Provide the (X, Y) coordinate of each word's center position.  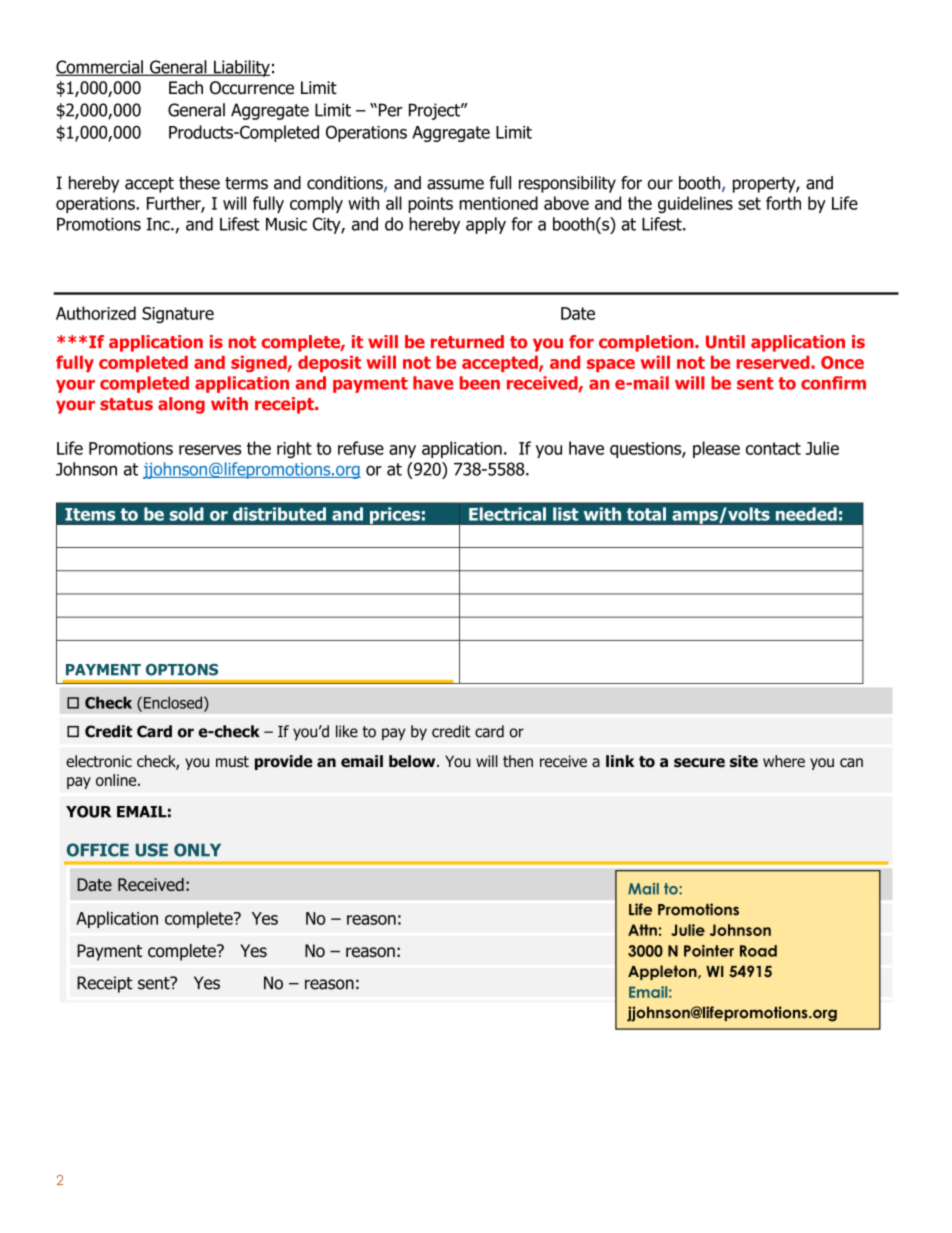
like (347, 731)
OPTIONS (182, 670)
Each (186, 88)
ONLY (197, 850)
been (480, 383)
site (744, 761)
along (181, 405)
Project (435, 111)
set (749, 203)
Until (725, 342)
